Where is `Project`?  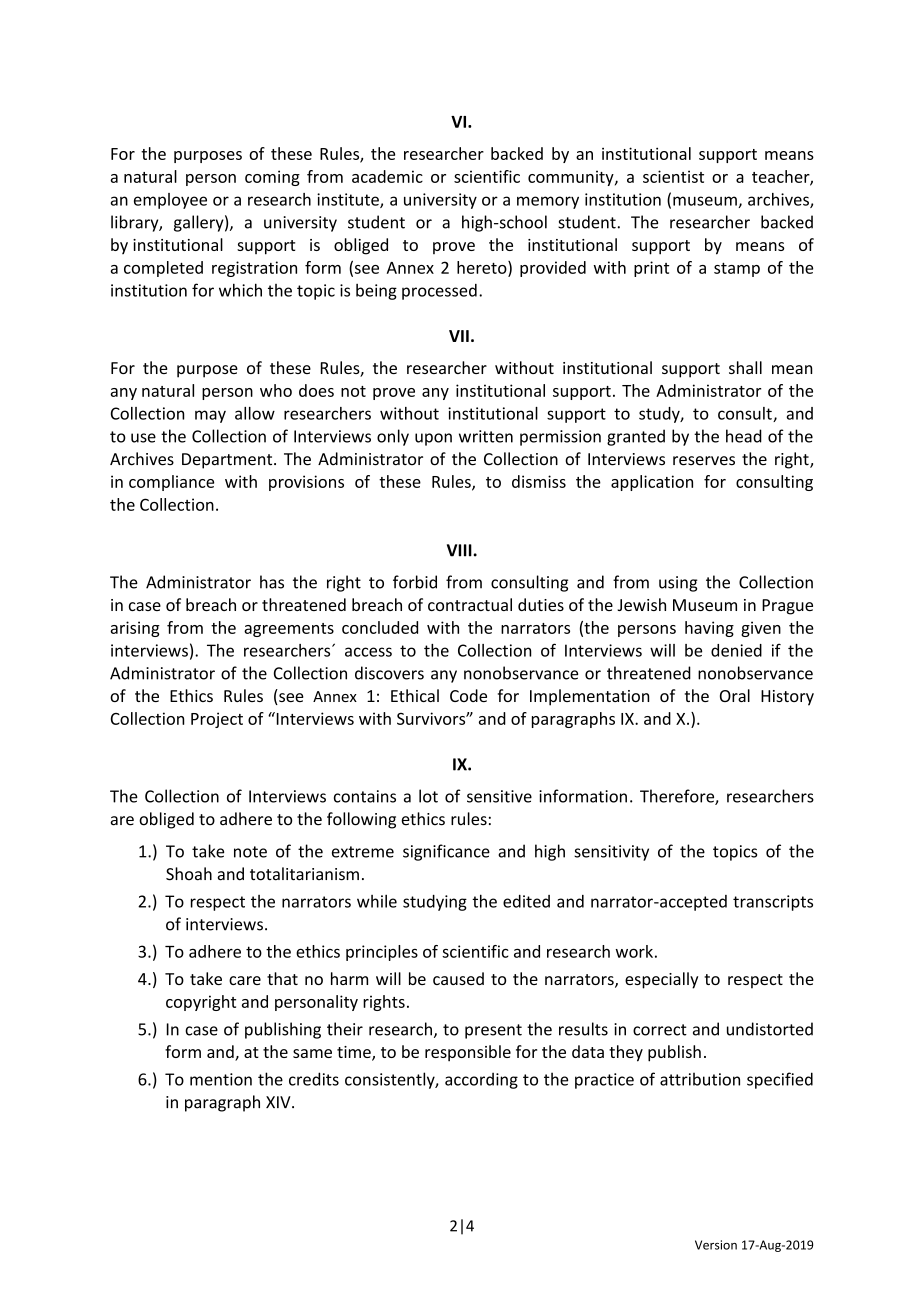 Project is located at coordinates (217, 720).
